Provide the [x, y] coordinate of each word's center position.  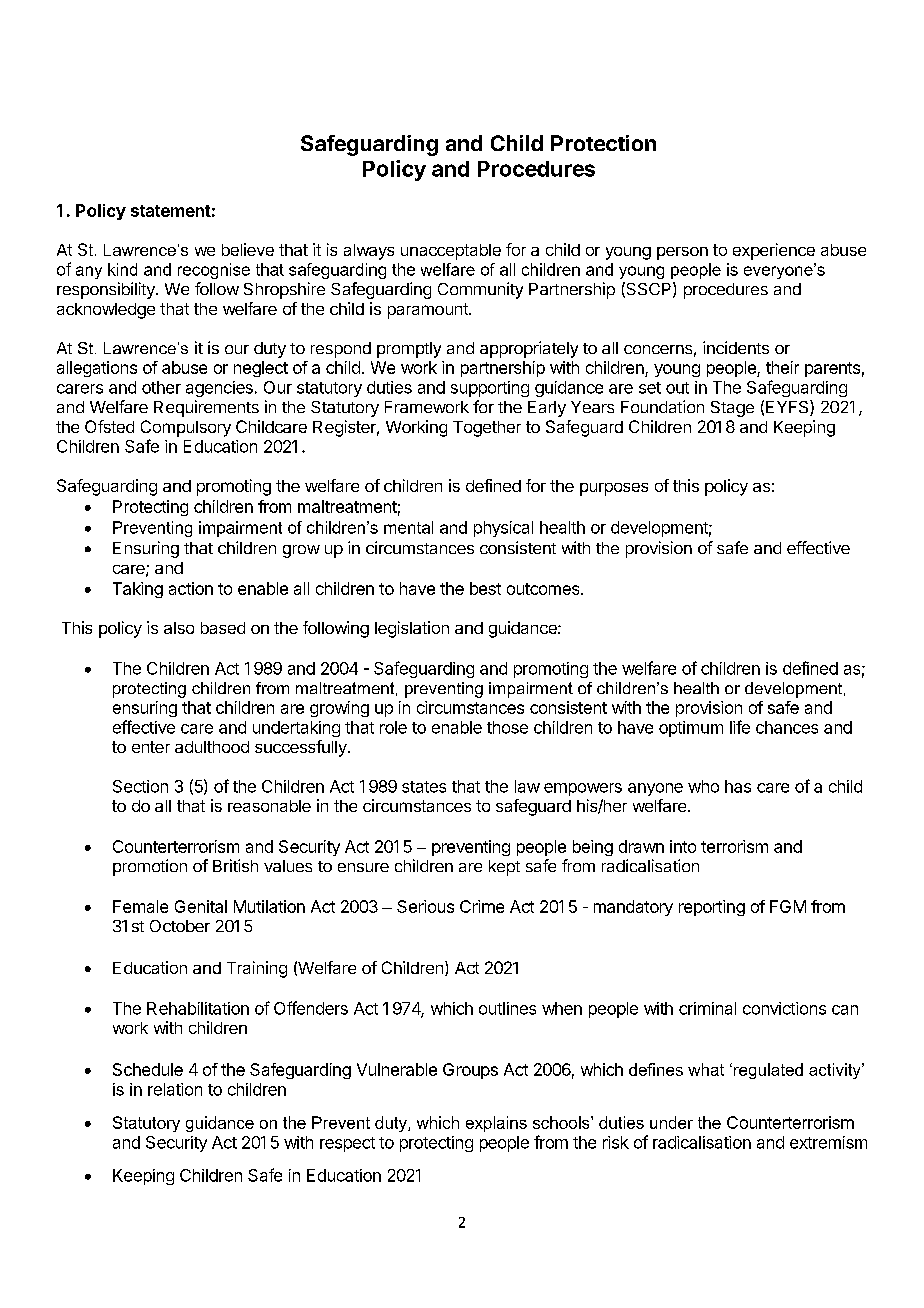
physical [503, 529]
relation [175, 1089]
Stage [732, 409]
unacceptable [451, 252]
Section [140, 786]
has [738, 786]
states [424, 787]
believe [248, 249]
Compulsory [186, 428]
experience [774, 251]
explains [496, 1124]
